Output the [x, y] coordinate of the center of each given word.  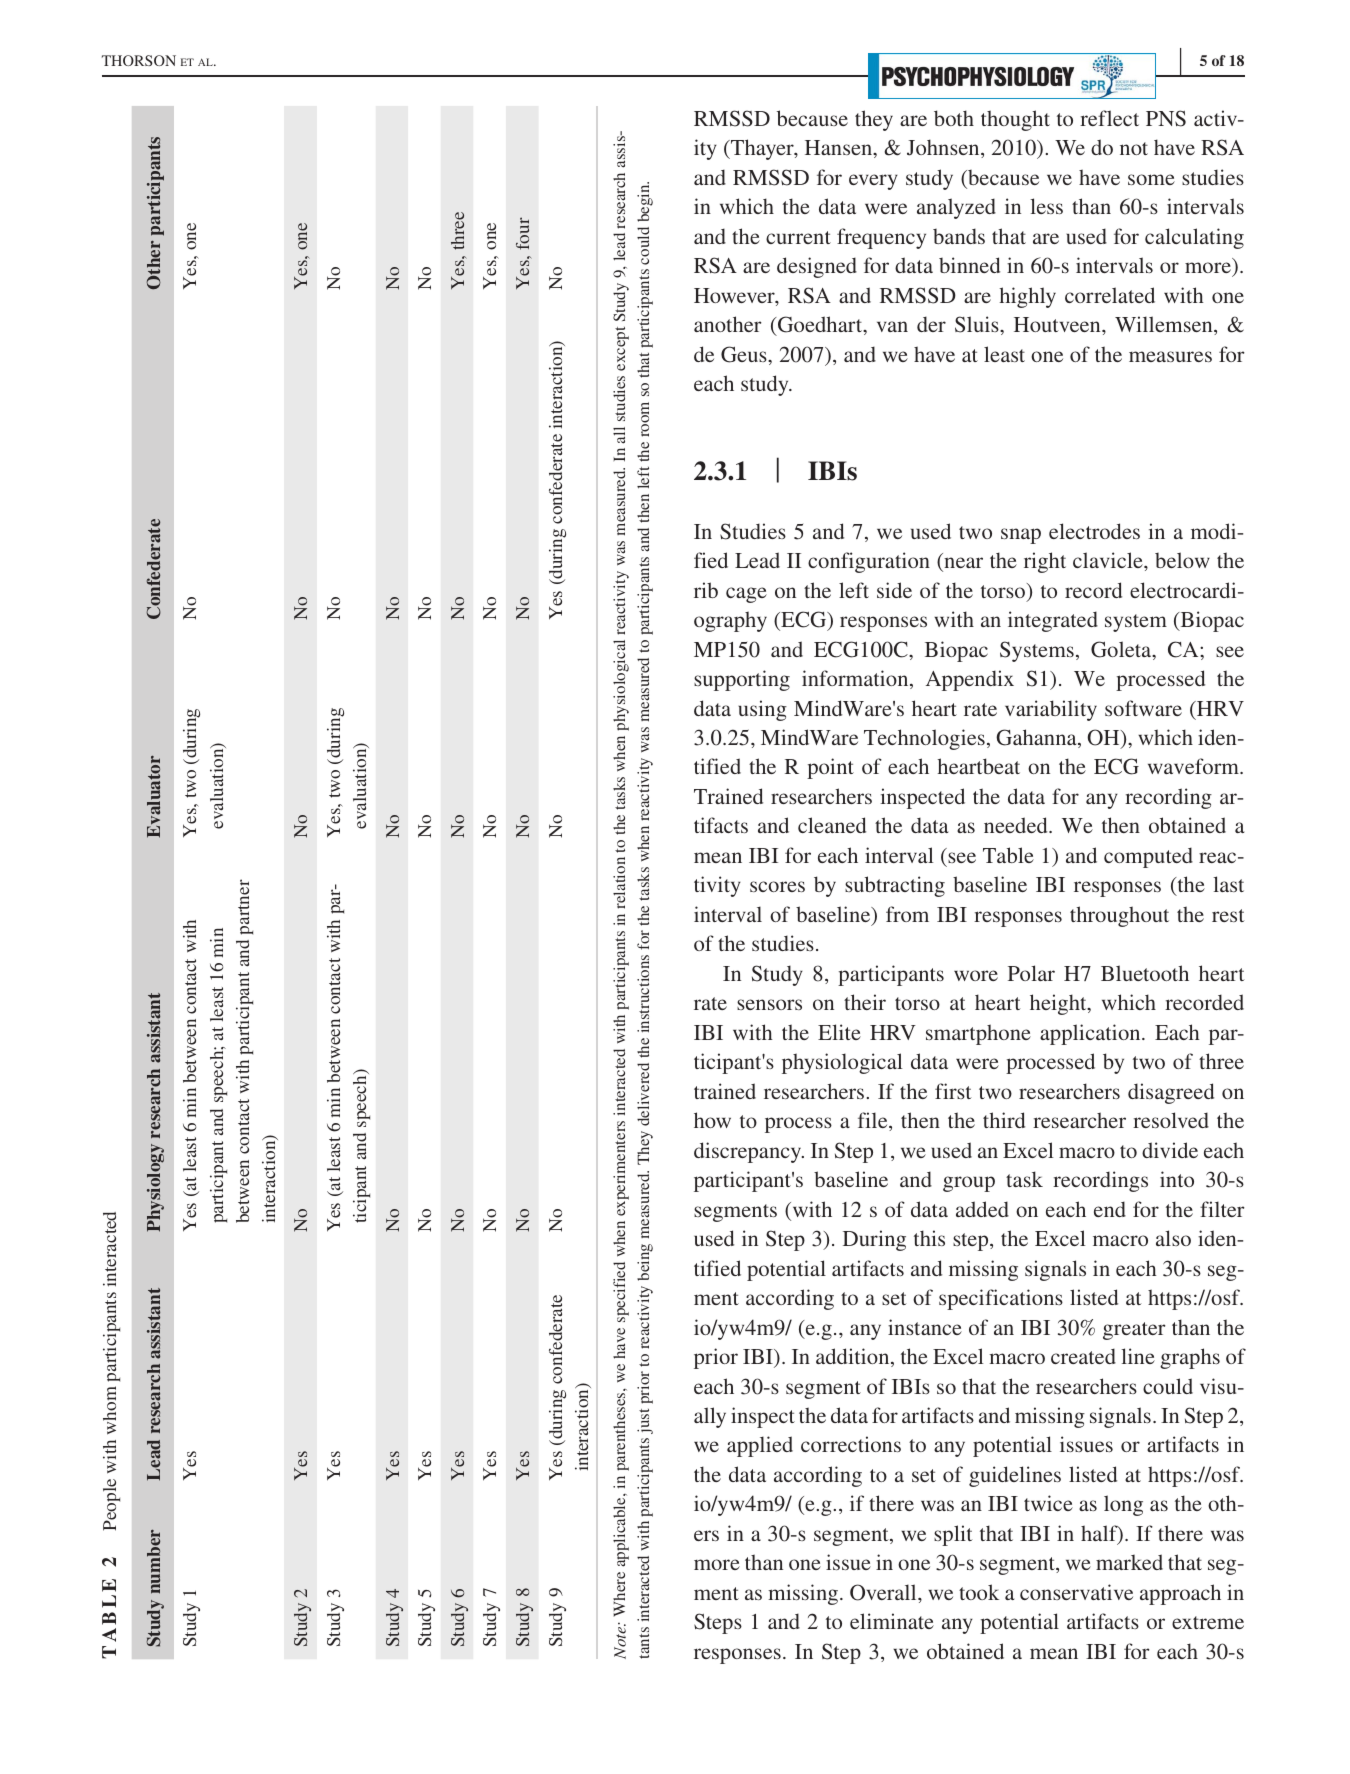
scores [777, 886]
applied [760, 1446]
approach [1180, 1594]
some [1151, 179]
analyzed [956, 208]
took [979, 1592]
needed [1017, 825]
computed [1148, 857]
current [798, 237]
